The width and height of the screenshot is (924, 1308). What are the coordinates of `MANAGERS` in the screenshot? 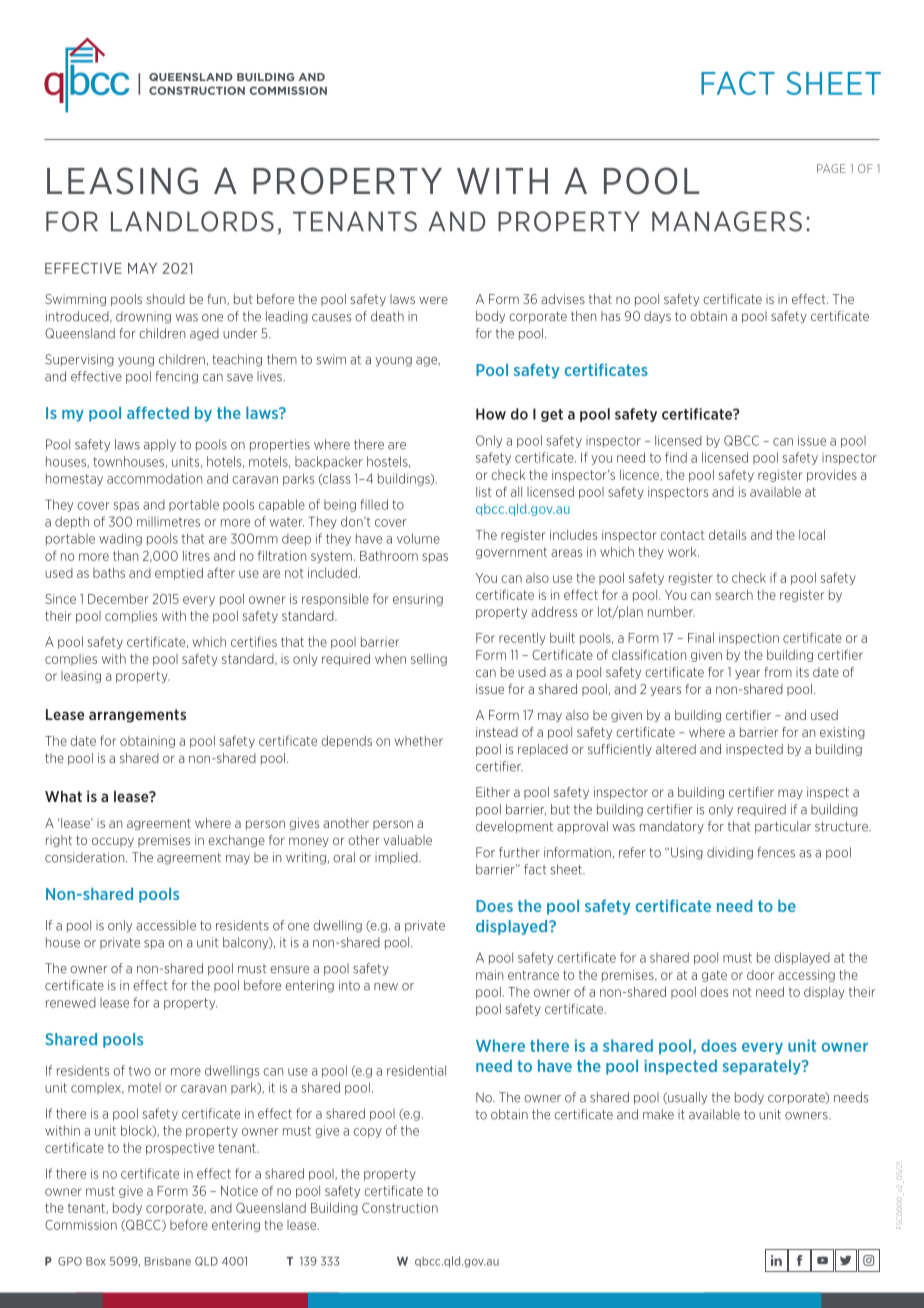 It's located at (727, 221).
